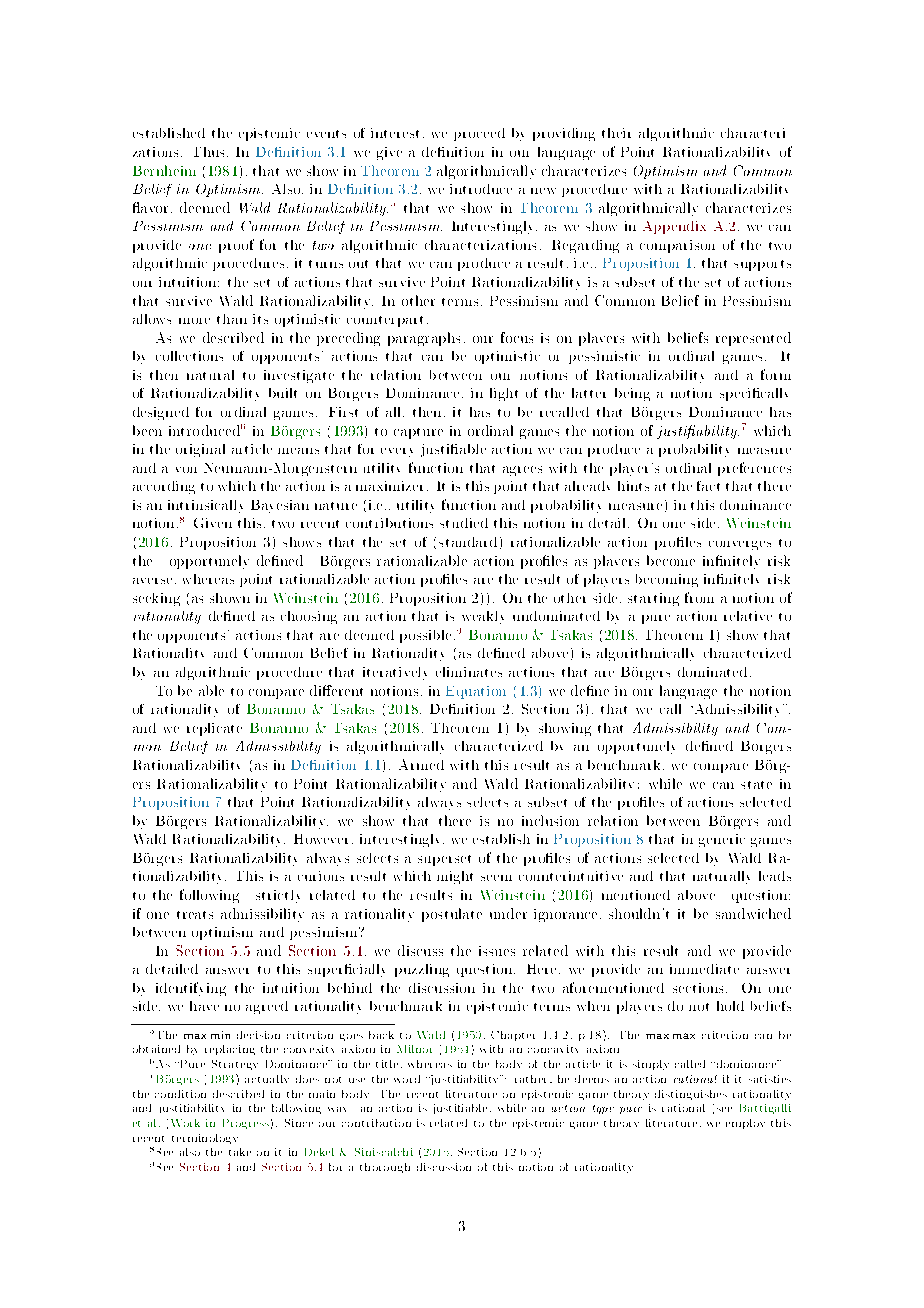 The width and height of the screenshot is (924, 1308). Describe the element at coordinates (469, 672) in the screenshot. I see `eliminates` at that location.
